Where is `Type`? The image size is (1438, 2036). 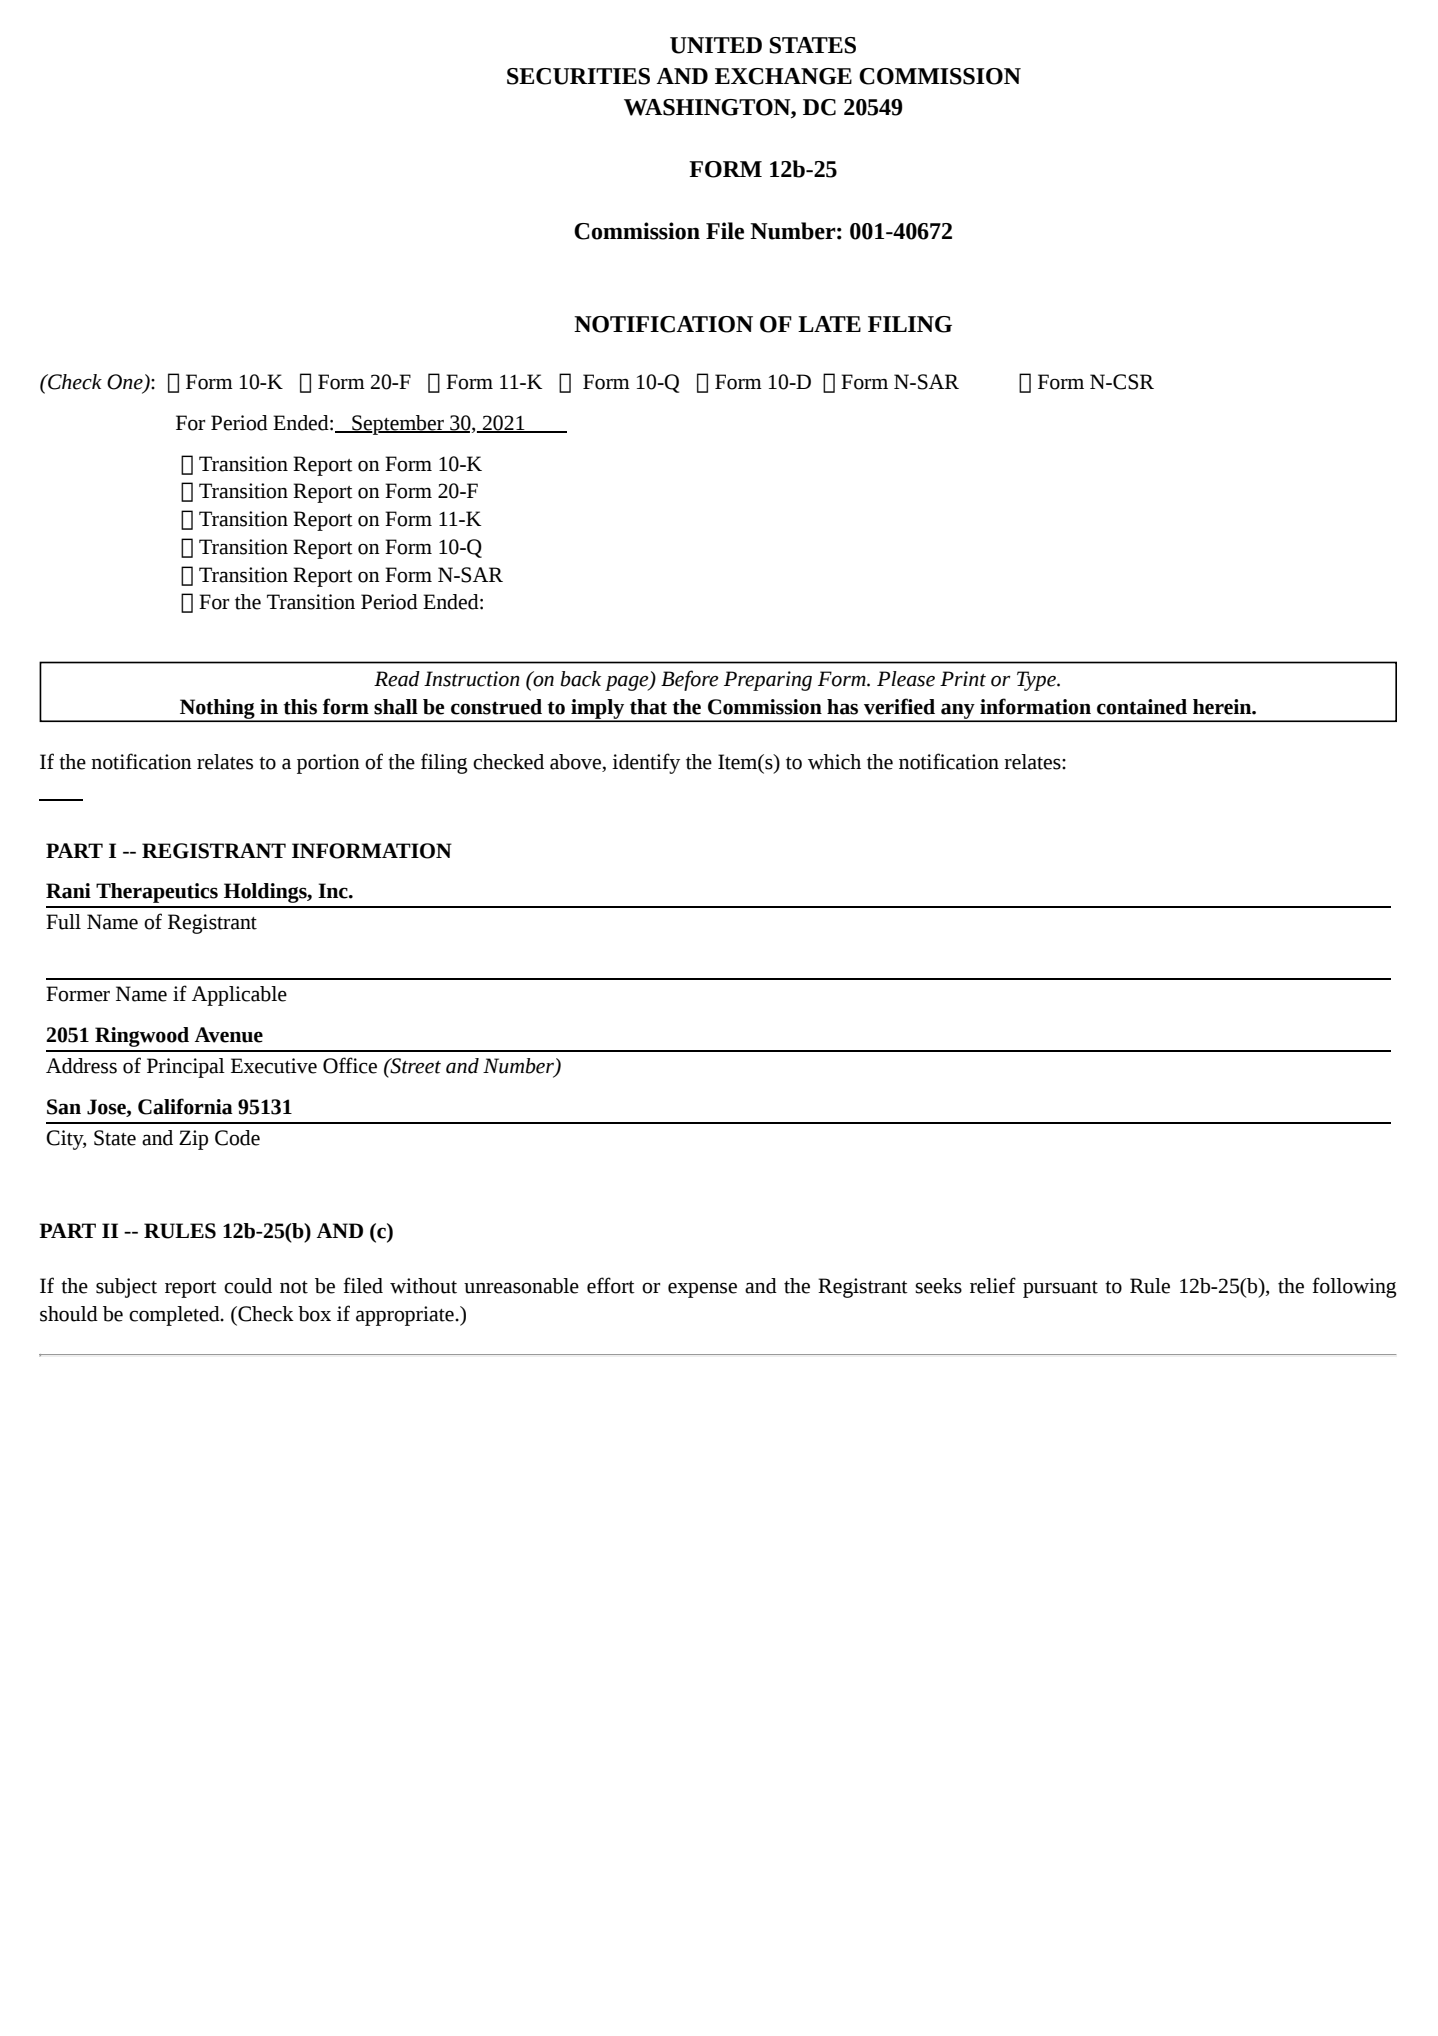
Type is located at coordinates (1037, 681).
